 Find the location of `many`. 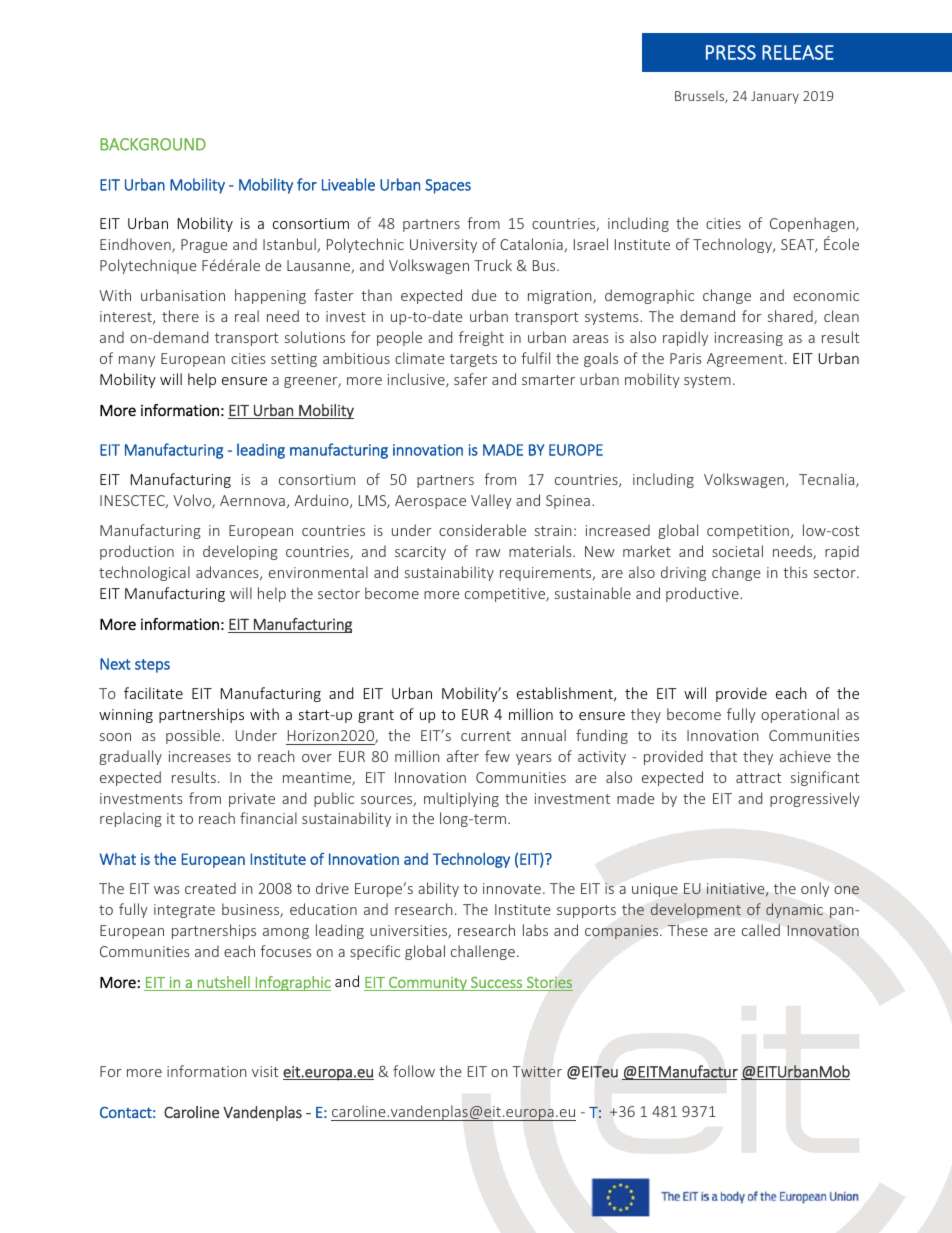

many is located at coordinates (137, 361).
